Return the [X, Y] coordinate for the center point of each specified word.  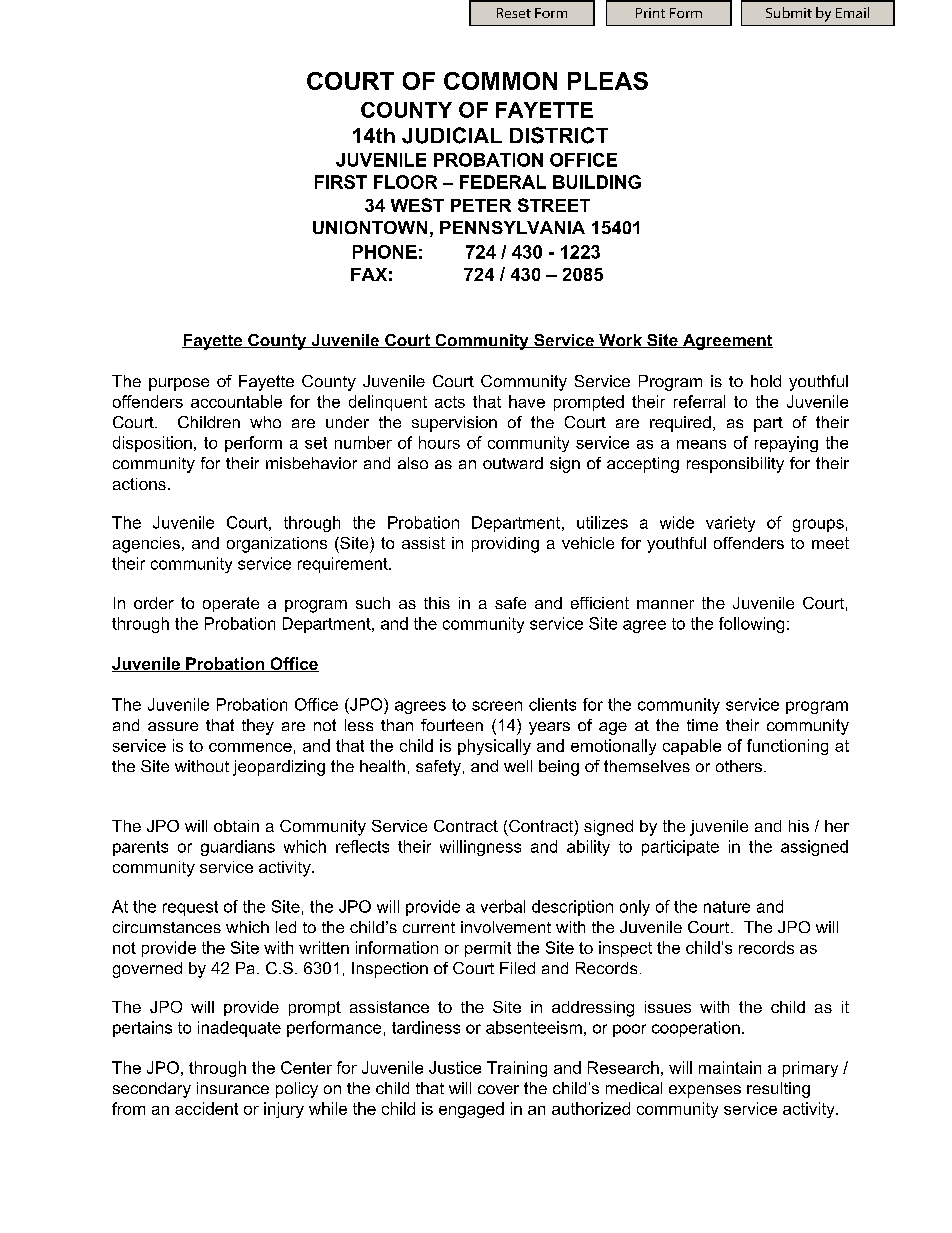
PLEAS [608, 81]
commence [250, 747]
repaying [786, 444]
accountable [236, 401]
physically [494, 747]
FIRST [341, 182]
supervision [454, 424]
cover [498, 1089]
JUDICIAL [452, 135]
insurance [233, 1088]
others [739, 766]
